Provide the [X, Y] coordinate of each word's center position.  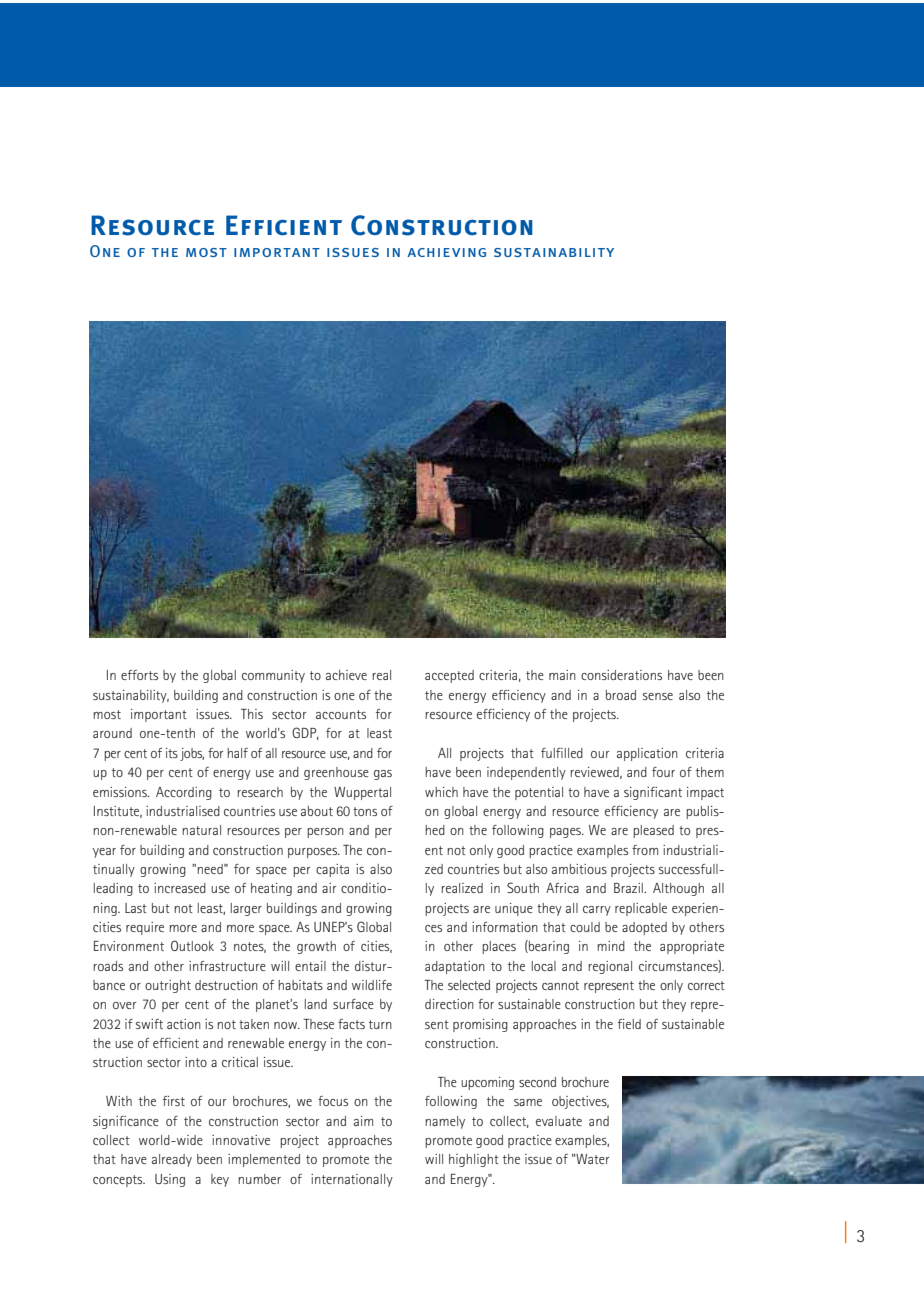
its [172, 753]
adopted [644, 928]
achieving [446, 252]
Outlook [192, 945]
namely [445, 1122]
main [562, 675]
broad [621, 695]
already [172, 1160]
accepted [449, 676]
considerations [621, 675]
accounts [341, 714]
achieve [346, 675]
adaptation [455, 967]
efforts [139, 675]
